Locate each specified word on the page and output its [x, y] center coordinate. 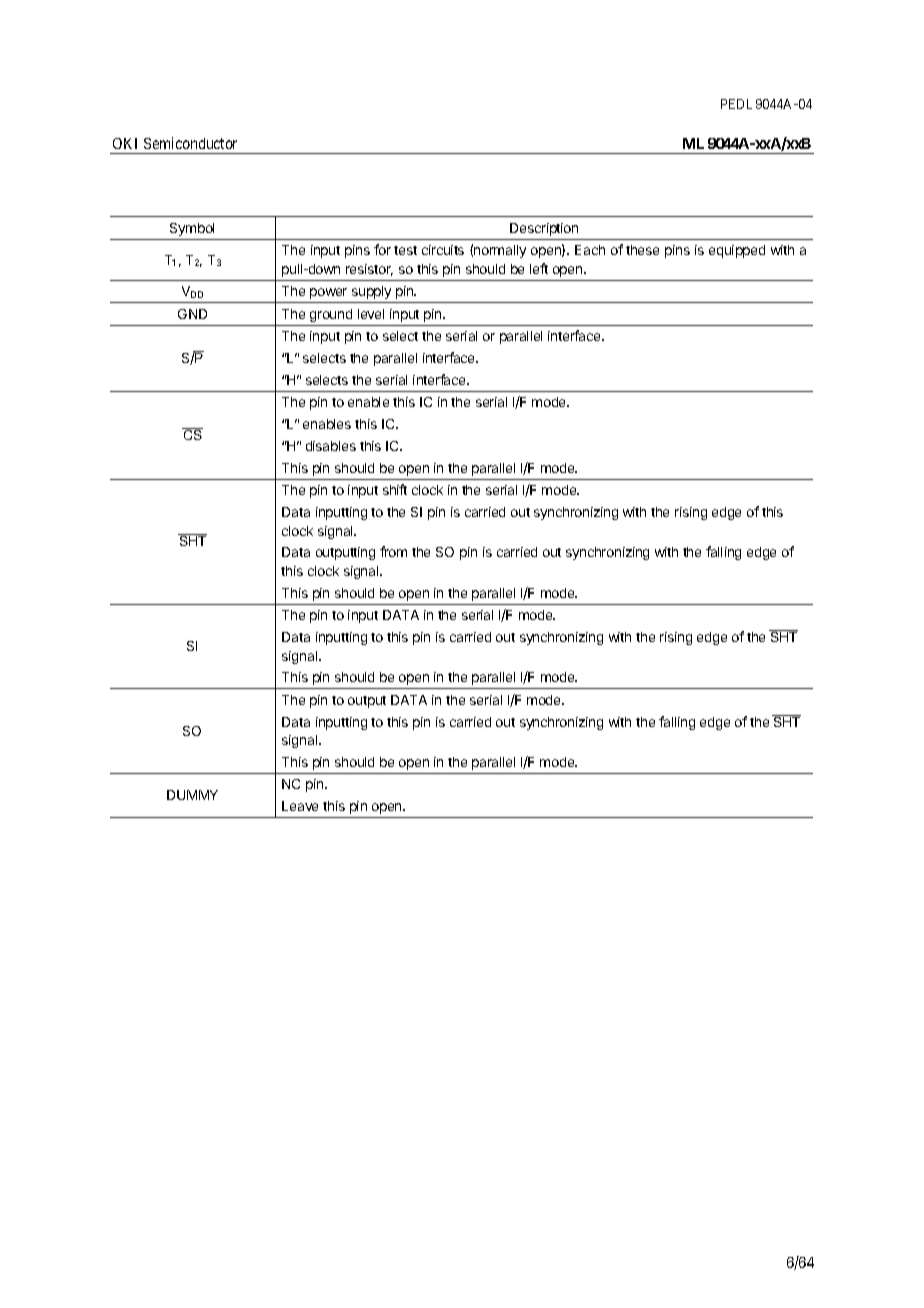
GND [192, 314]
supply [371, 292]
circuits [443, 250]
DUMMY [192, 795]
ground [331, 315]
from [393, 551]
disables [331, 446]
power [328, 293]
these [642, 250]
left [539, 268]
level [371, 314]
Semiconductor [190, 143]
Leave [300, 806]
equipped [737, 251]
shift [395, 489]
